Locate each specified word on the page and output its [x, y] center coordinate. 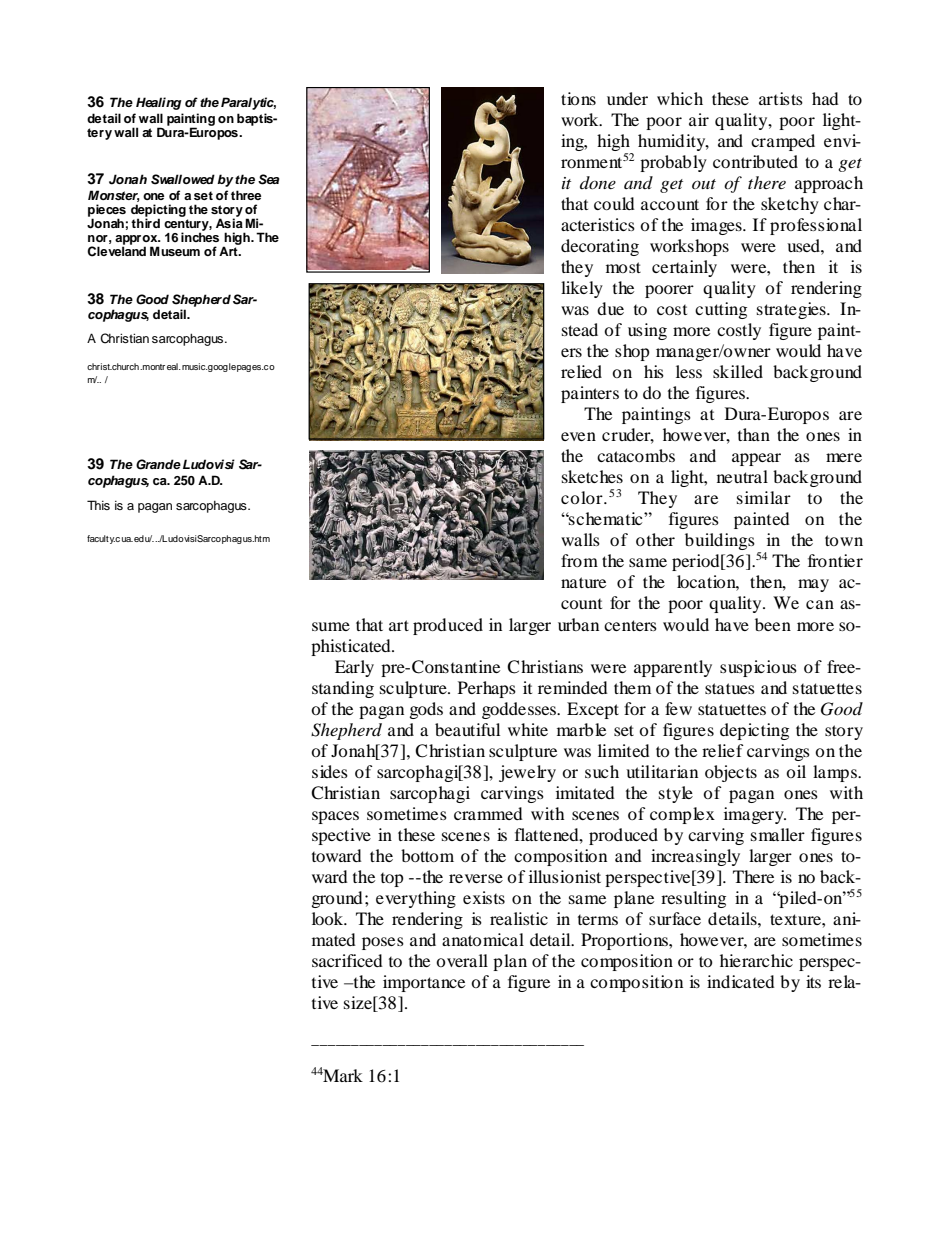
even [578, 436]
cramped [783, 142]
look [329, 918]
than [754, 434]
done [598, 182]
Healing [159, 103]
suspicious [758, 668]
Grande [158, 464]
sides [330, 771]
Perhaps [487, 689]
